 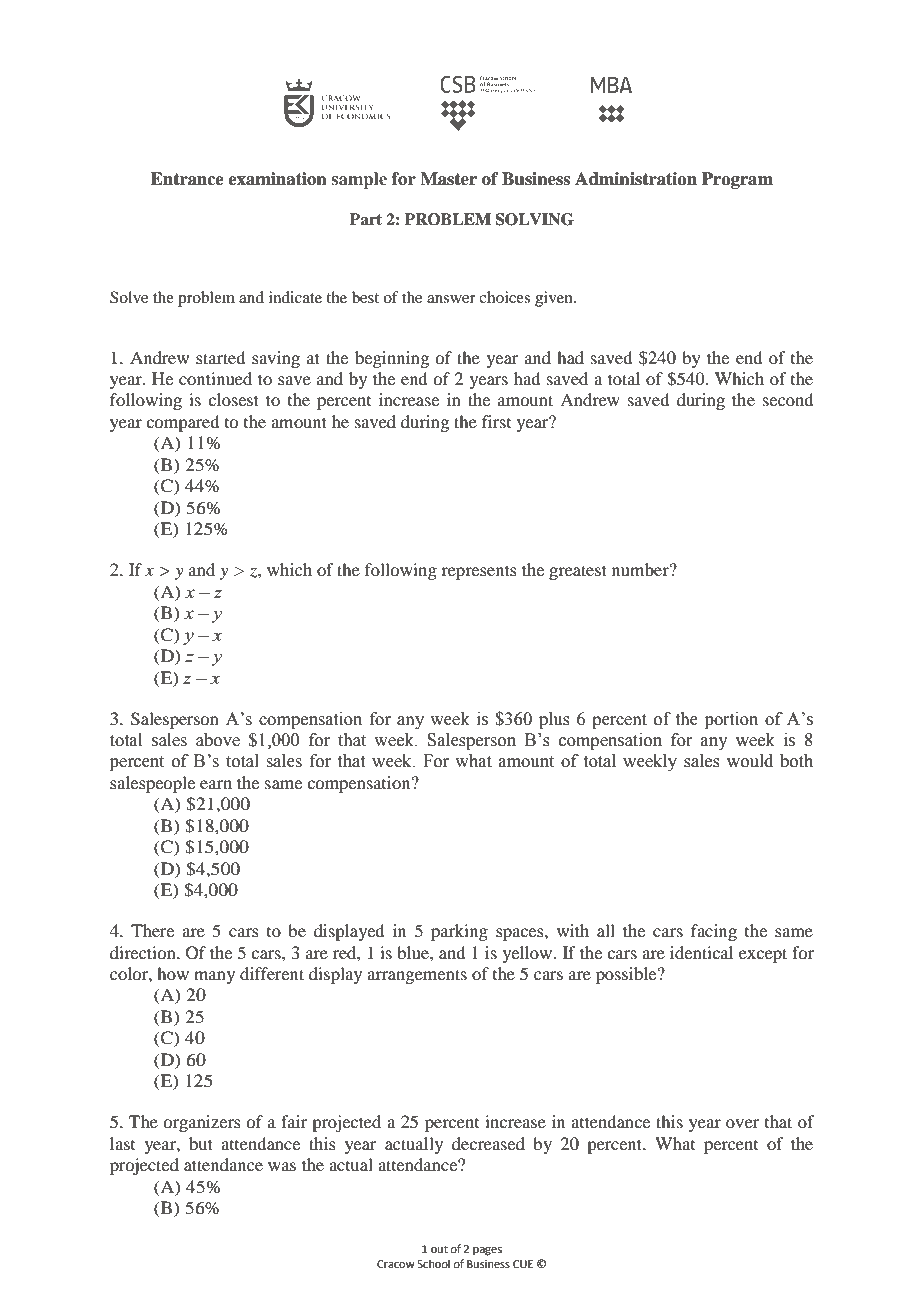 I want to click on second, so click(x=788, y=399).
